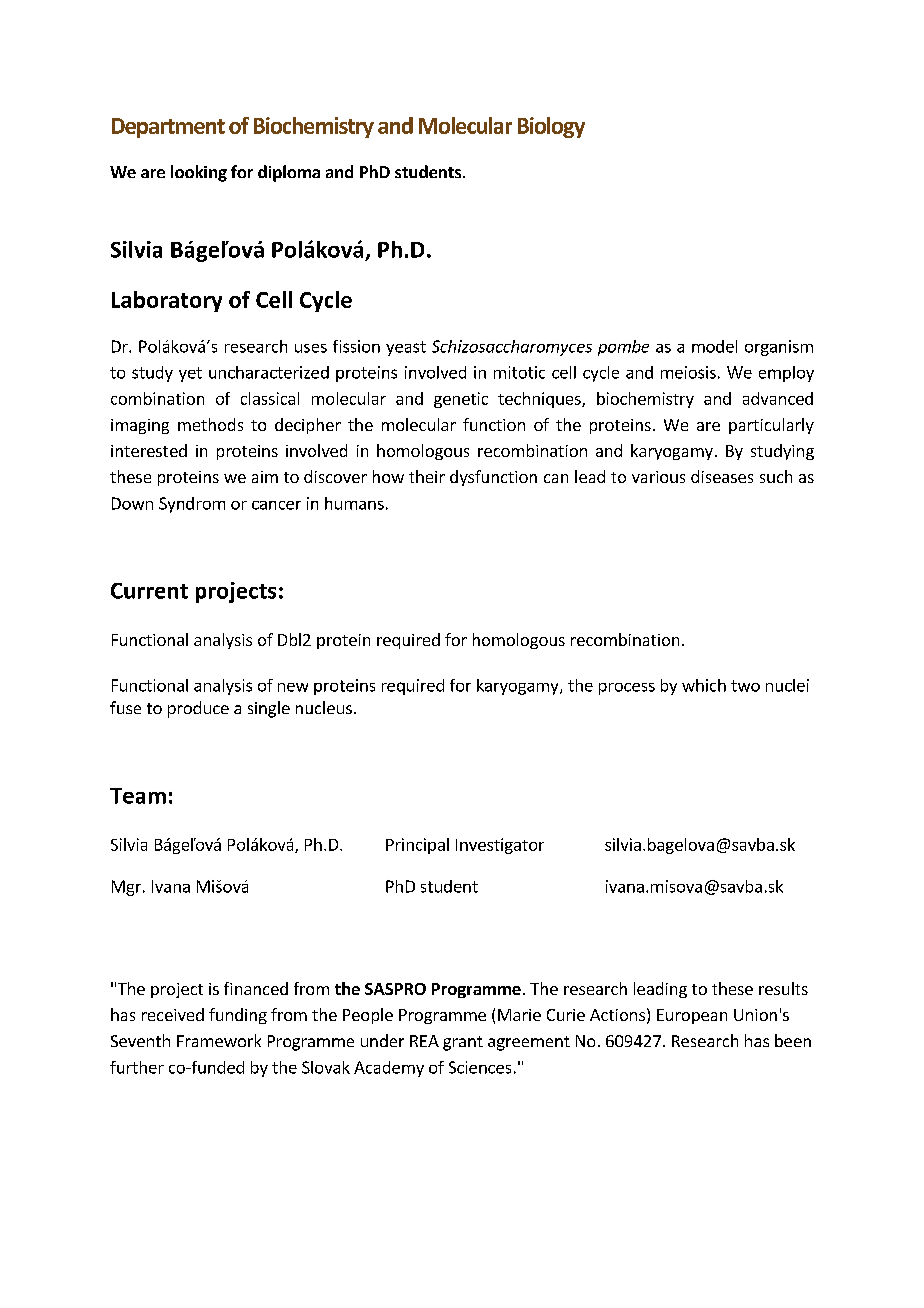 This page has width=924, height=1308. I want to click on grant, so click(463, 1043).
